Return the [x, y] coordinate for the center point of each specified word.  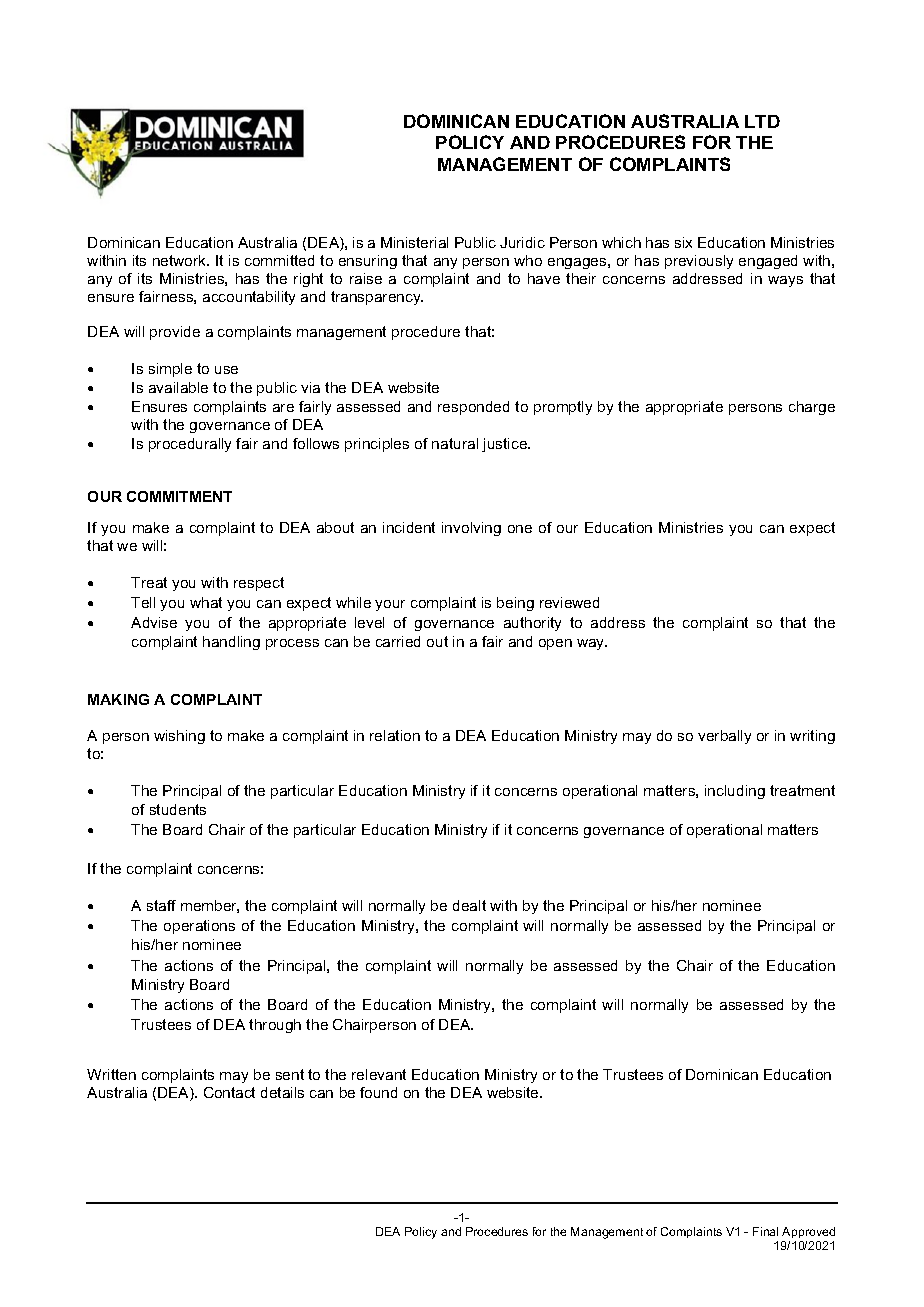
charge [812, 408]
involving [471, 529]
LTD [762, 121]
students [178, 809]
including [735, 792]
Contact [229, 1092]
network [181, 260]
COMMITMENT [179, 496]
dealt [469, 905]
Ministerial [414, 242]
